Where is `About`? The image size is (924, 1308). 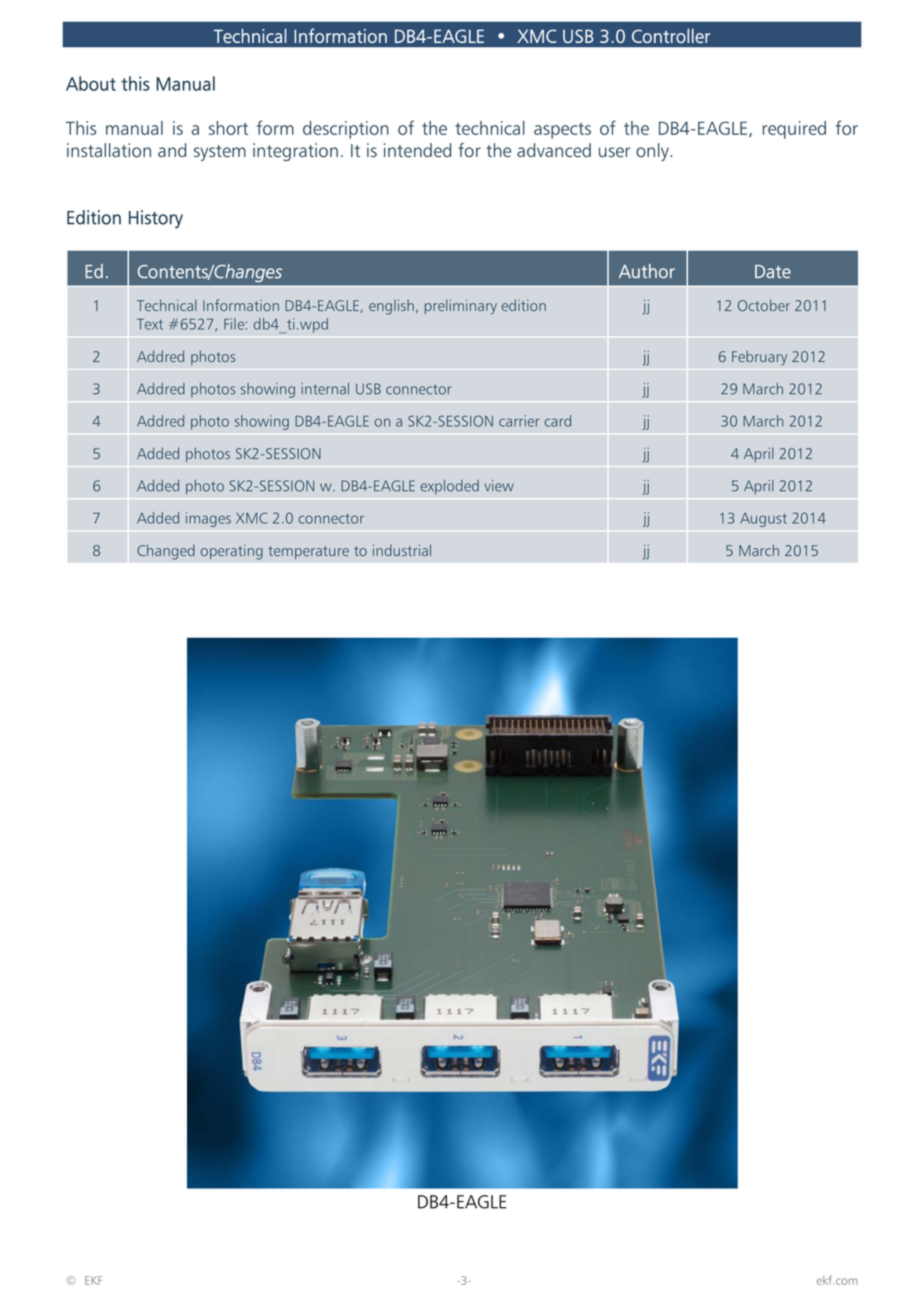
About is located at coordinates (91, 83).
